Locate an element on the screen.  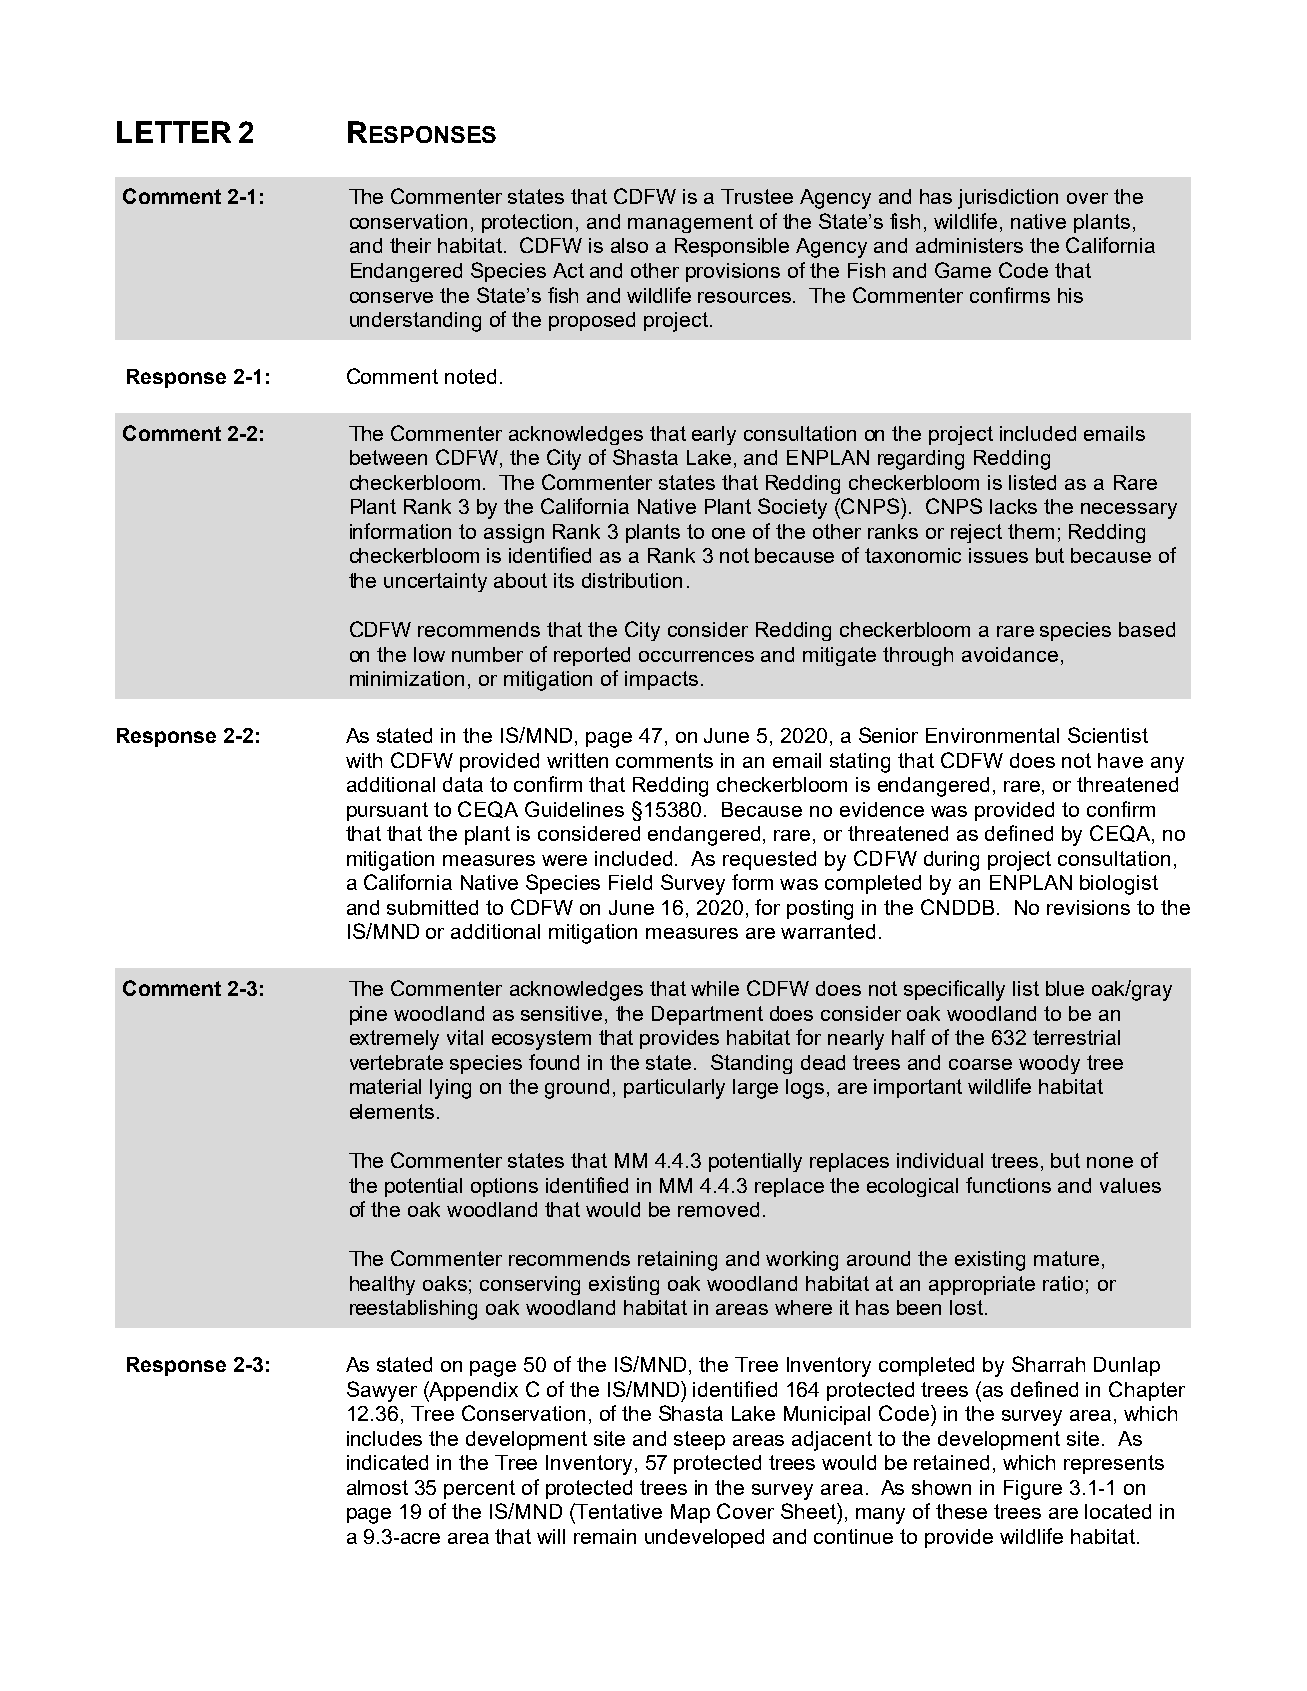
jurisdiction is located at coordinates (1008, 199).
